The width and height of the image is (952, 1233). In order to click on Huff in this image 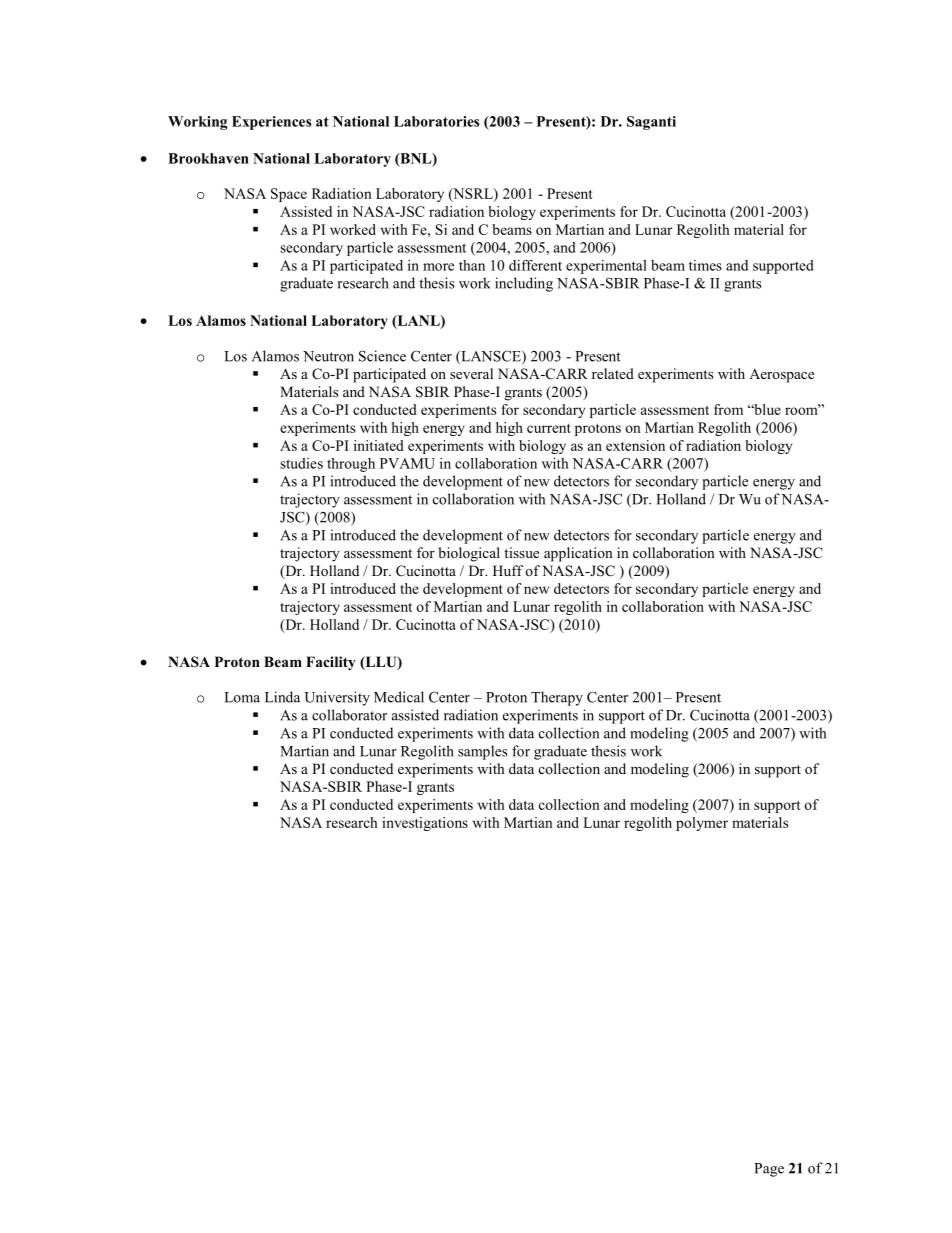, I will do `click(508, 570)`.
